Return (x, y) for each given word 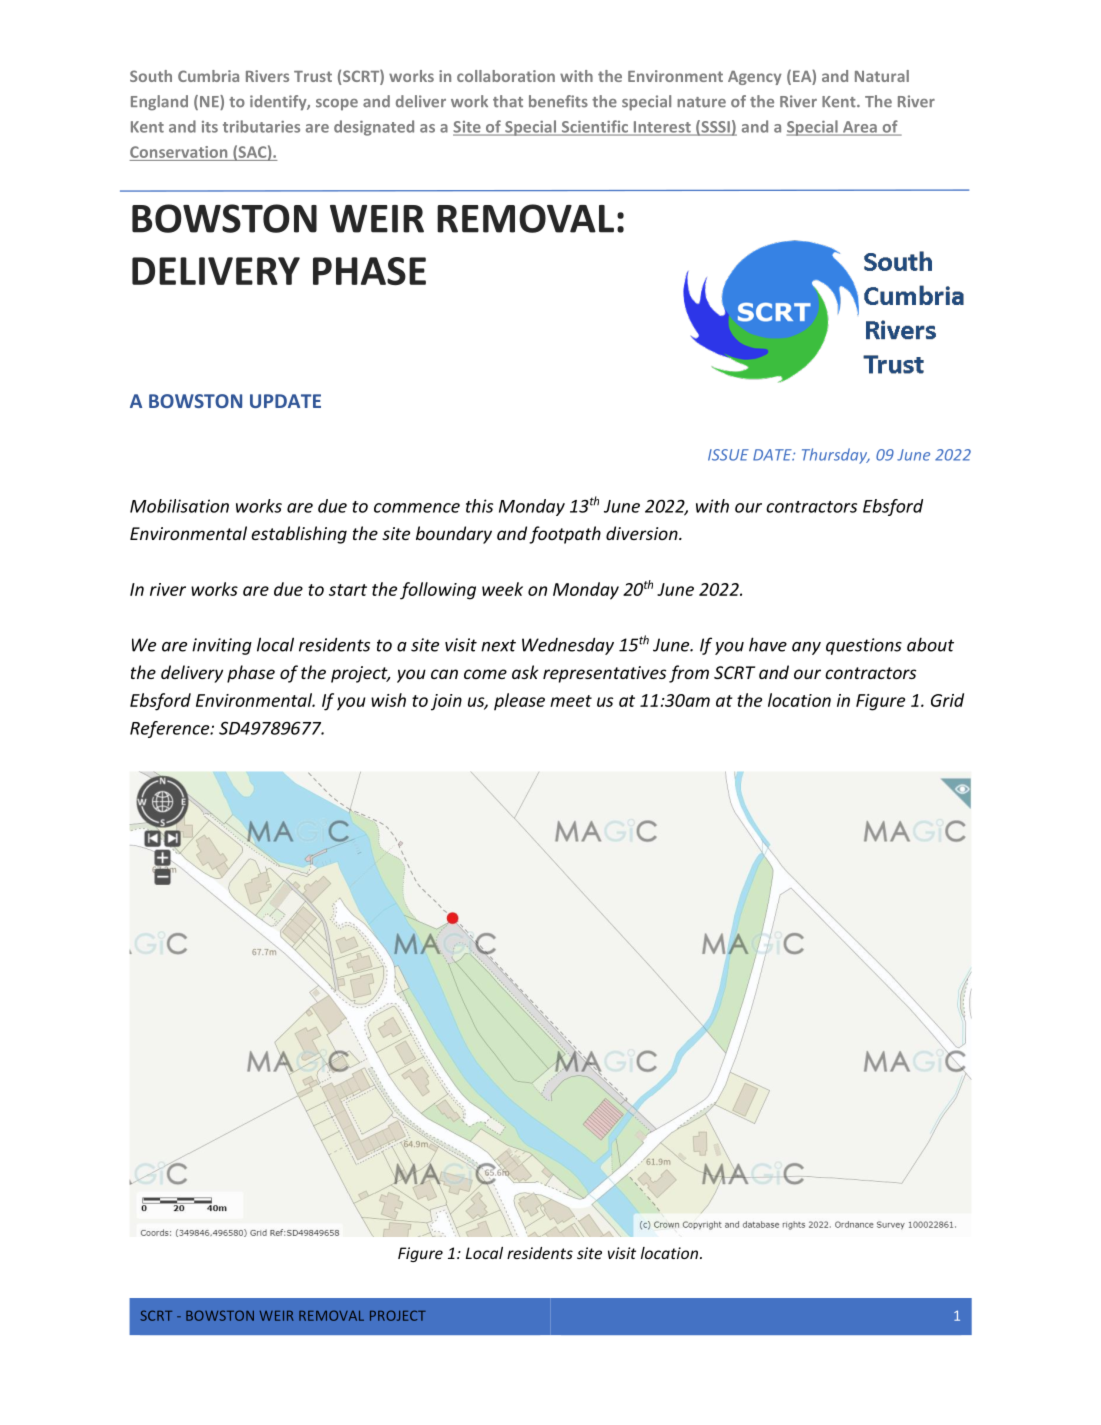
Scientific (594, 127)
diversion (643, 533)
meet (571, 701)
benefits (558, 101)
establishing (299, 535)
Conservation (180, 153)
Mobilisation (179, 506)
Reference (171, 729)
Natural (882, 76)
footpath (565, 535)
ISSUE (728, 455)
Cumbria (208, 76)
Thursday (836, 456)
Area (859, 128)
